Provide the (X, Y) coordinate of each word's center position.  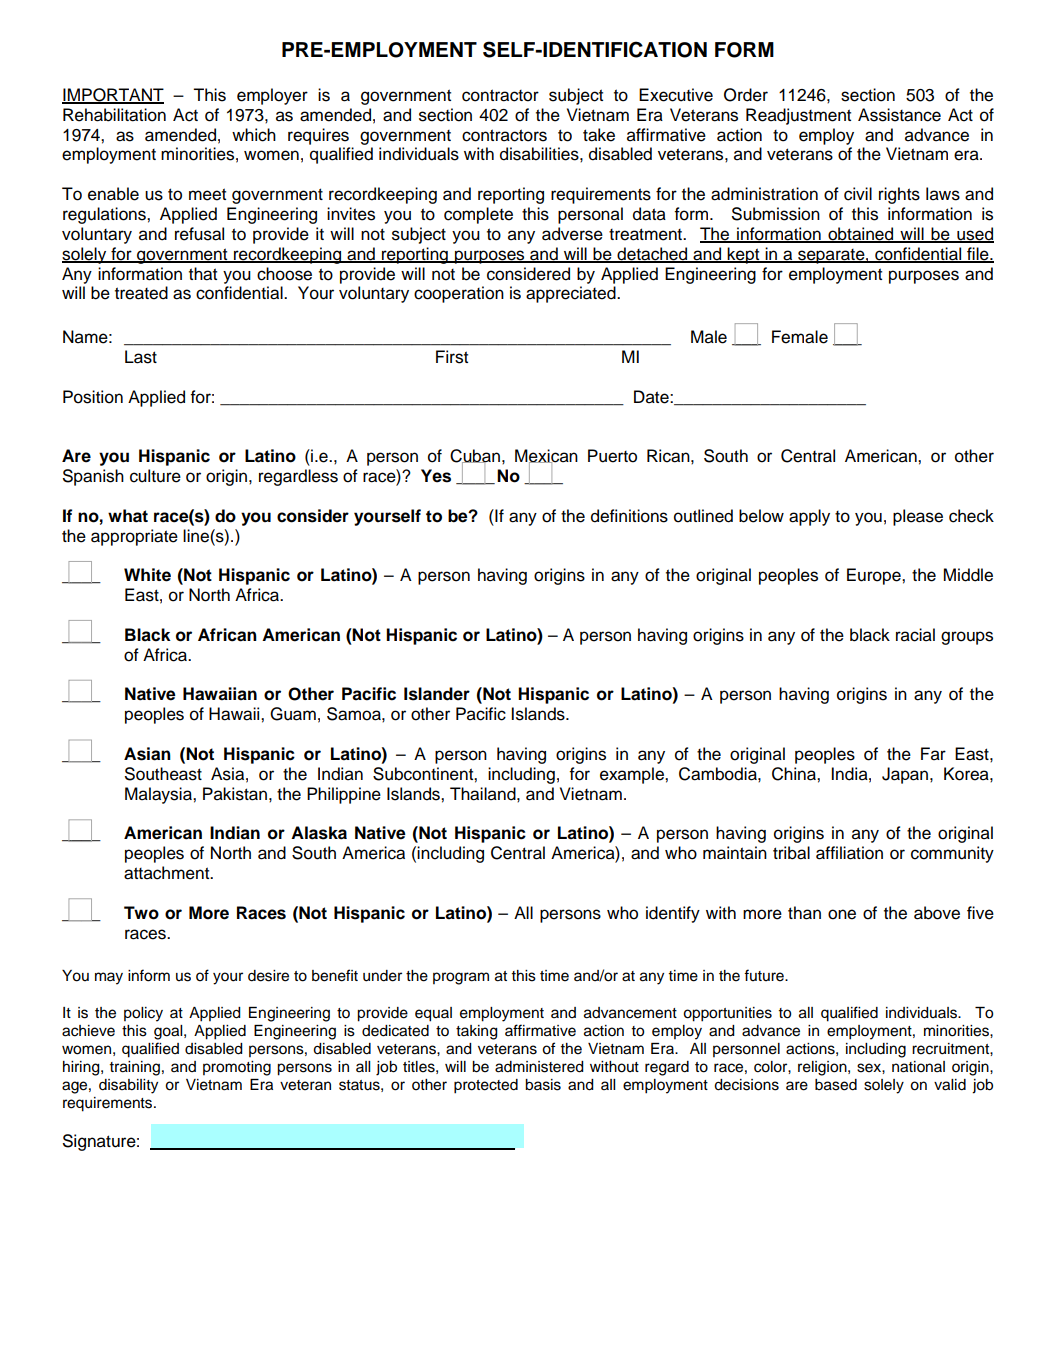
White (147, 575)
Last (141, 357)
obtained (861, 235)
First (452, 357)
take (599, 135)
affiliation (849, 853)
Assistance (899, 115)
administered (539, 1067)
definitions (629, 516)
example (633, 775)
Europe (875, 576)
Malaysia (159, 795)
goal (169, 1032)
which (254, 135)
